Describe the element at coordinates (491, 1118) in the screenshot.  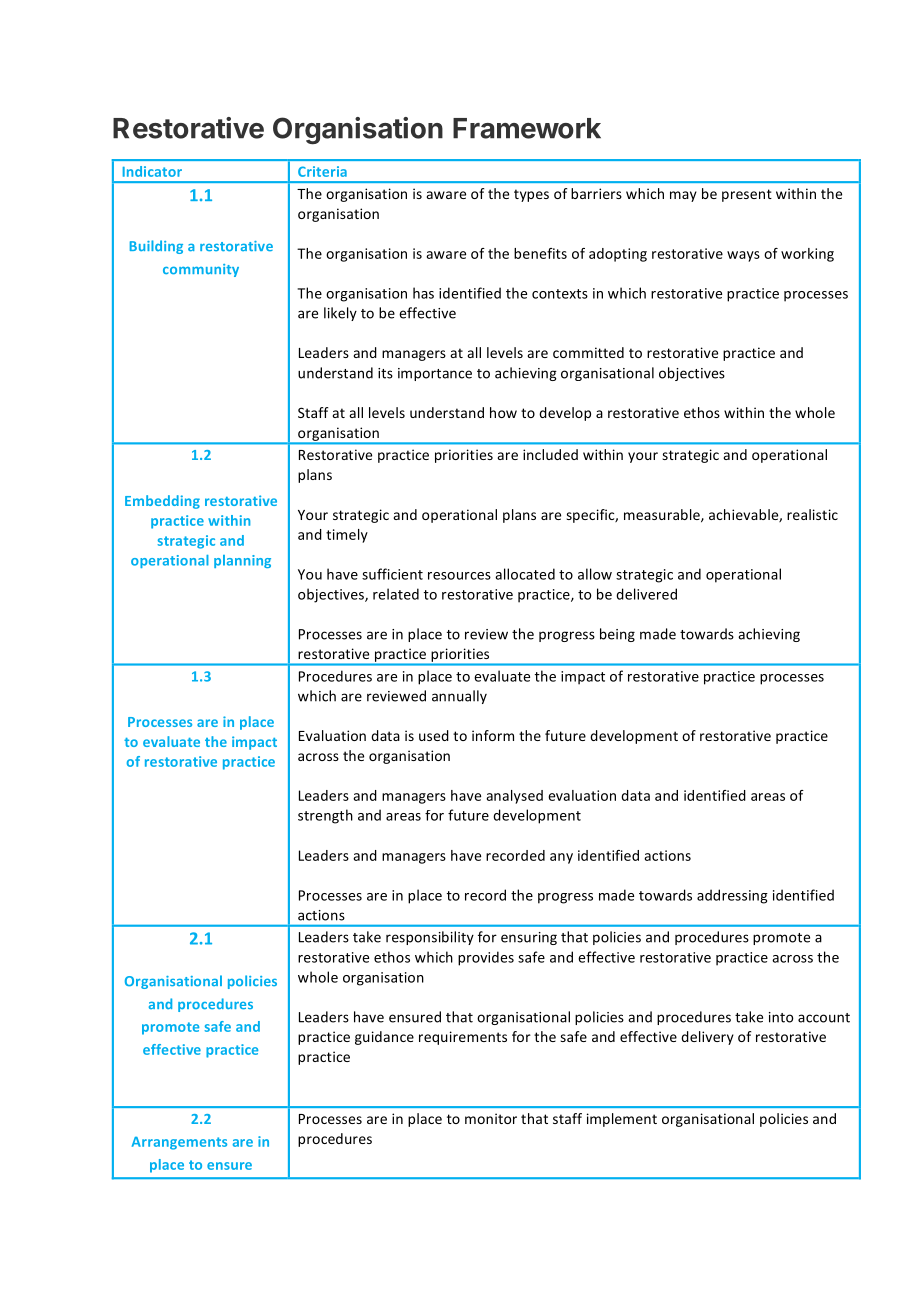
I see `monitor` at that location.
